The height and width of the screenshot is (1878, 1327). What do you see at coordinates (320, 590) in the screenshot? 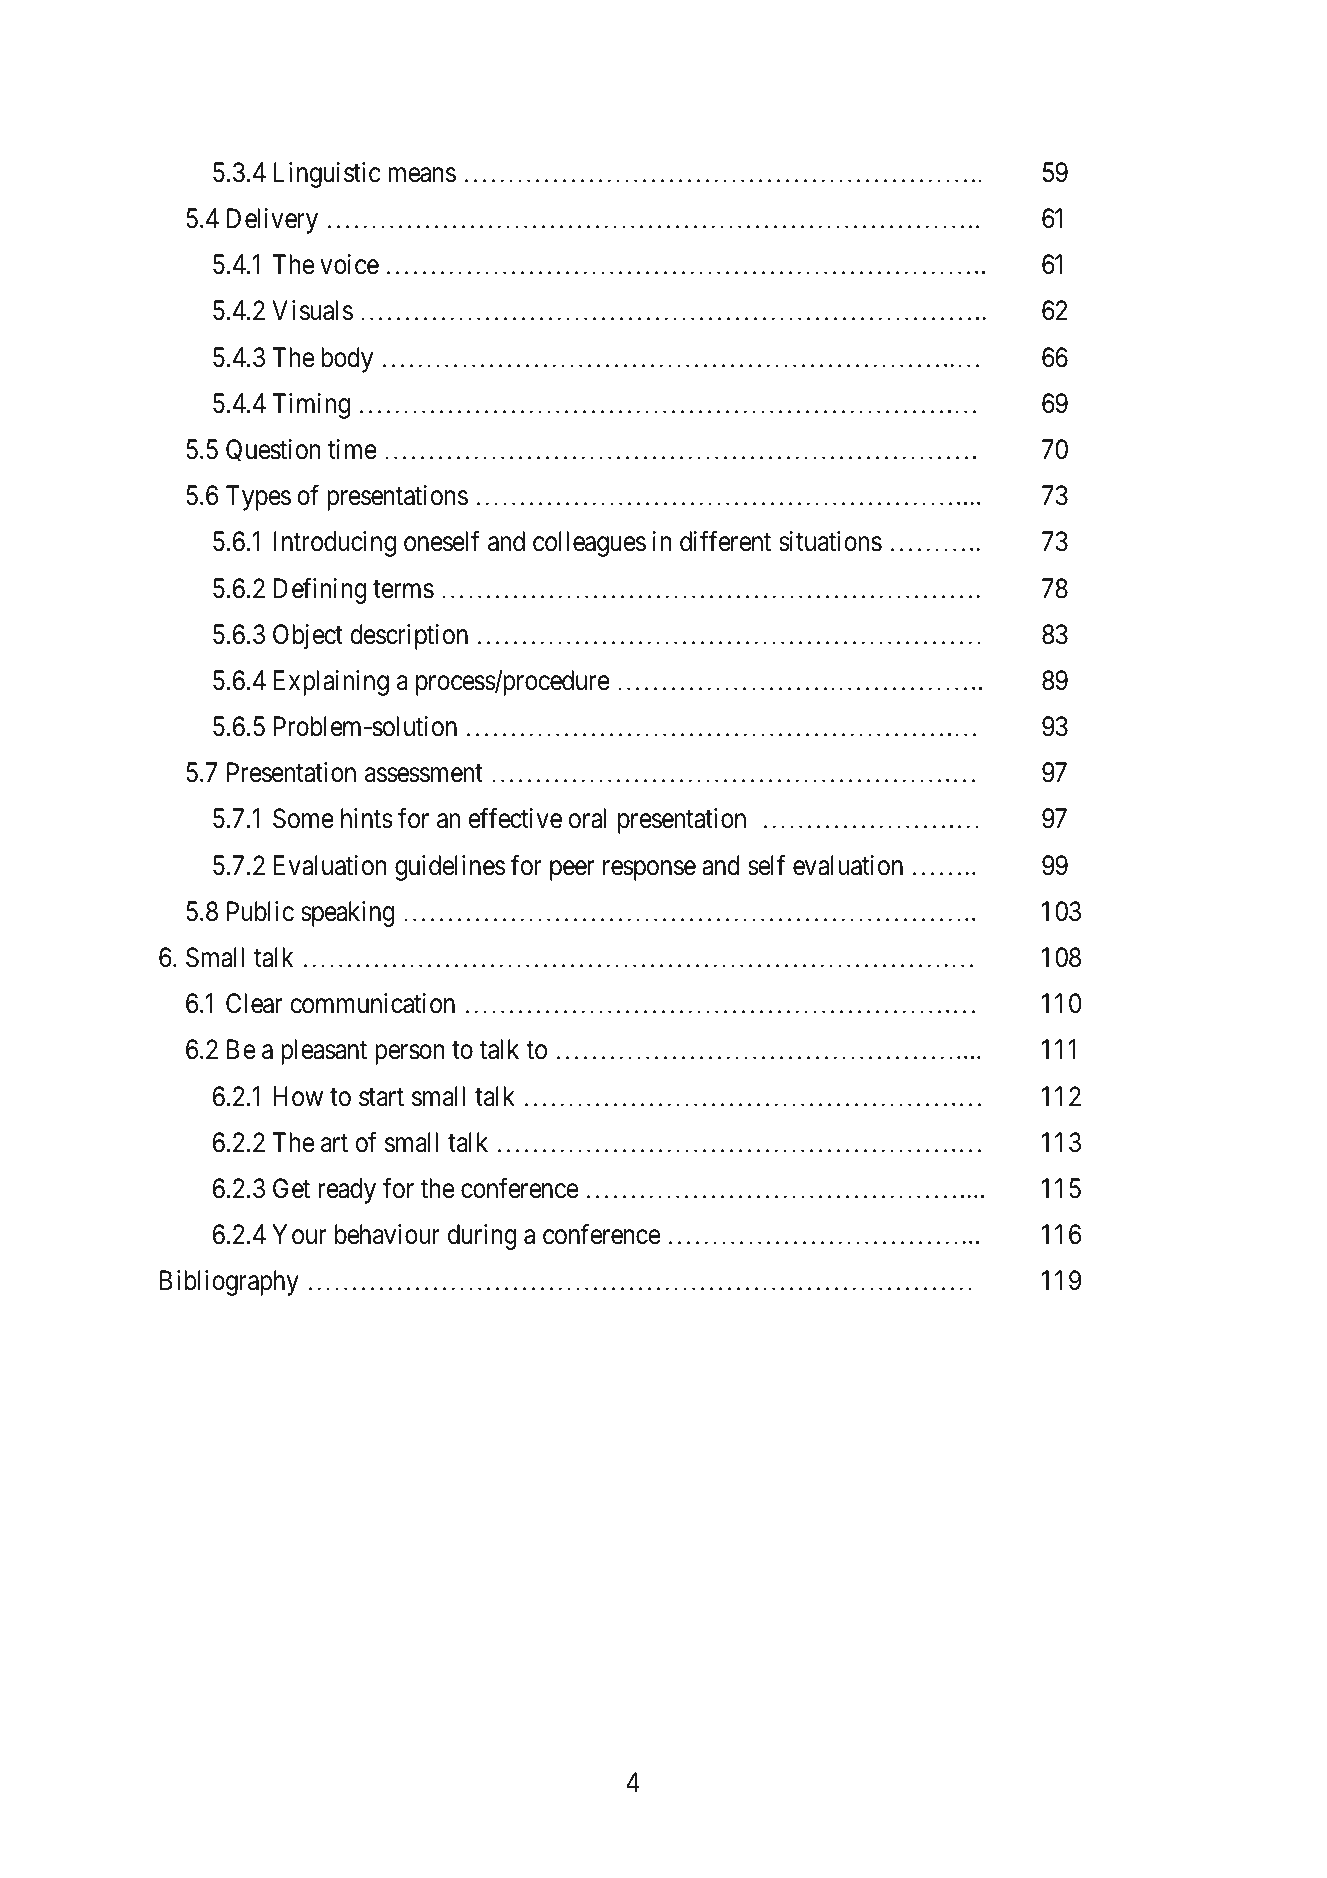
I see `Defining` at bounding box center [320, 590].
